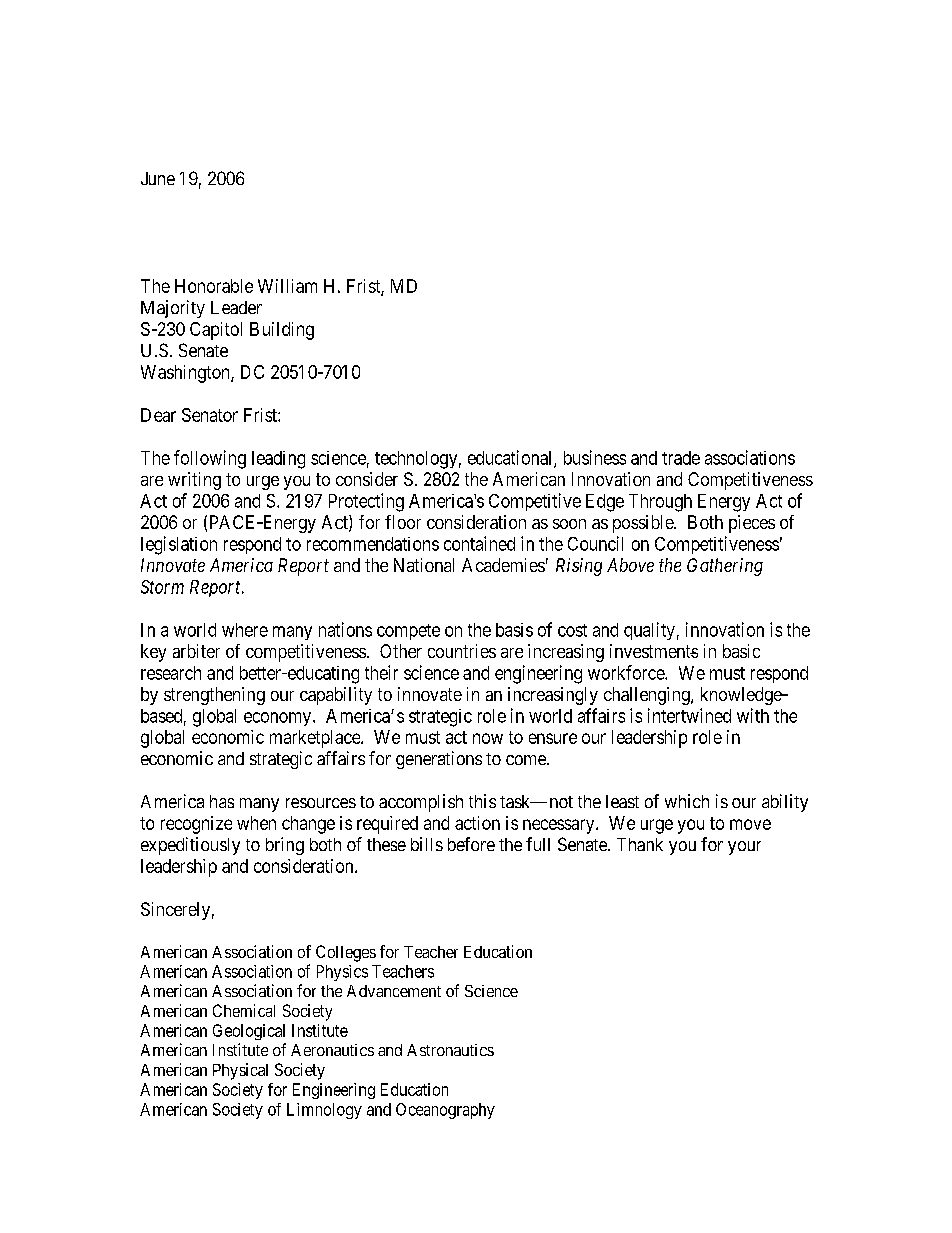 This document has width=952, height=1233. What do you see at coordinates (287, 286) in the document?
I see `William` at bounding box center [287, 286].
